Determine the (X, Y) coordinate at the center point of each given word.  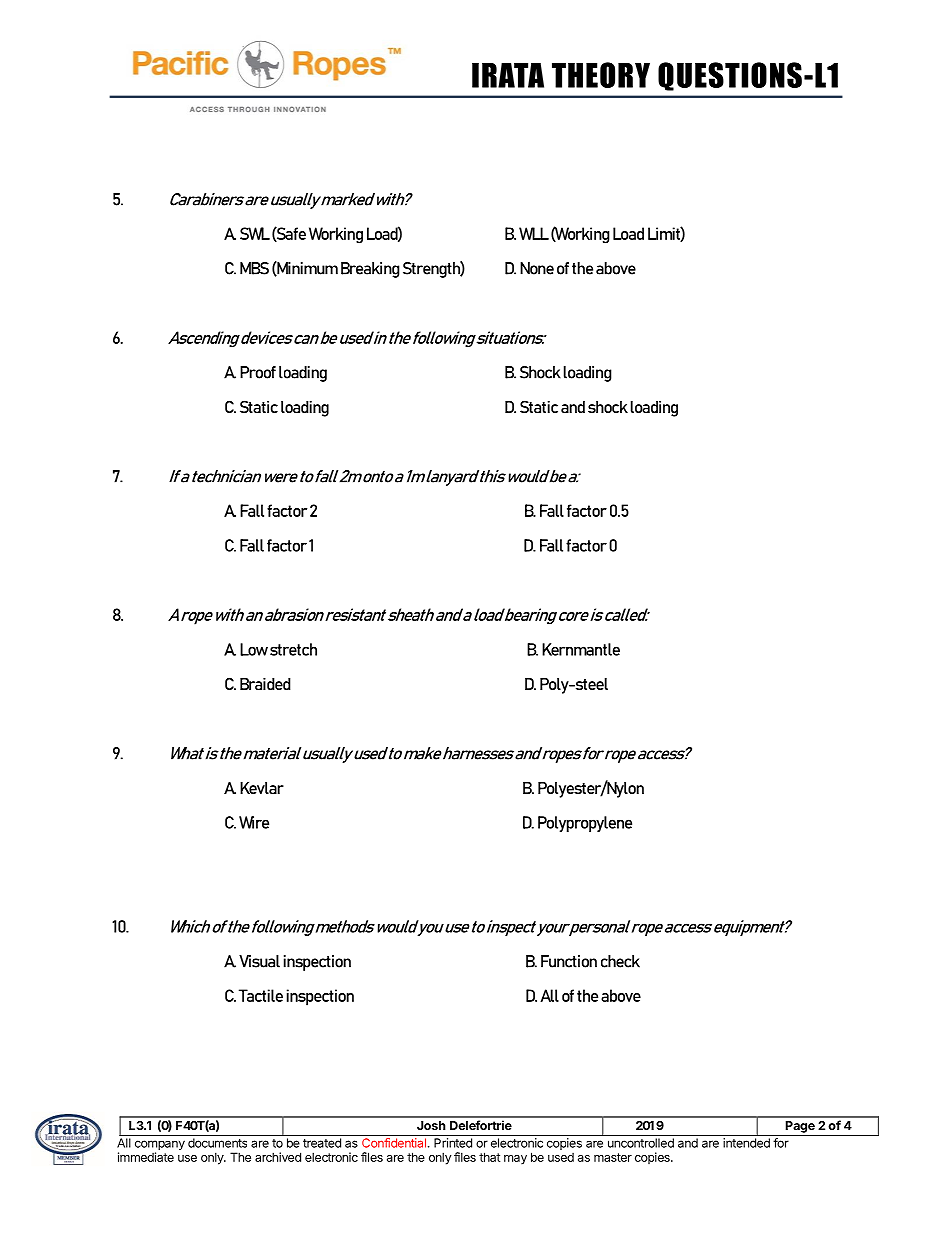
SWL (255, 233)
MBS (254, 268)
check (620, 961)
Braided (265, 683)
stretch (293, 649)
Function (569, 961)
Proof (258, 372)
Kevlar (262, 788)
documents (217, 1143)
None (537, 268)
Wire (254, 822)
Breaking (370, 270)
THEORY (601, 75)
